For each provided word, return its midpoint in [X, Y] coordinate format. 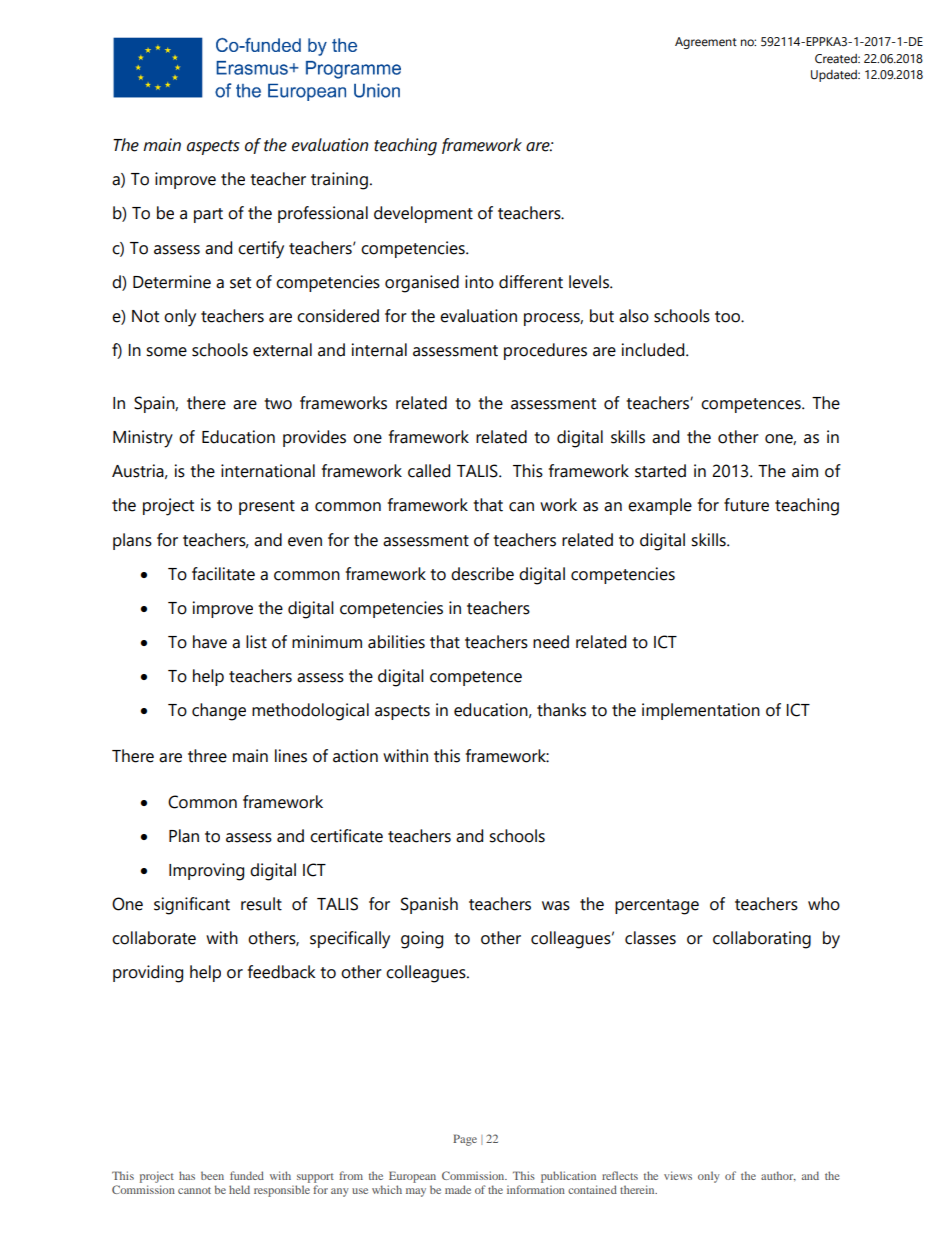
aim [805, 471]
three [207, 756]
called [429, 471]
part [208, 215]
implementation [701, 711]
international [268, 471]
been [212, 1175]
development [423, 214]
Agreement [706, 43]
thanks [561, 710]
